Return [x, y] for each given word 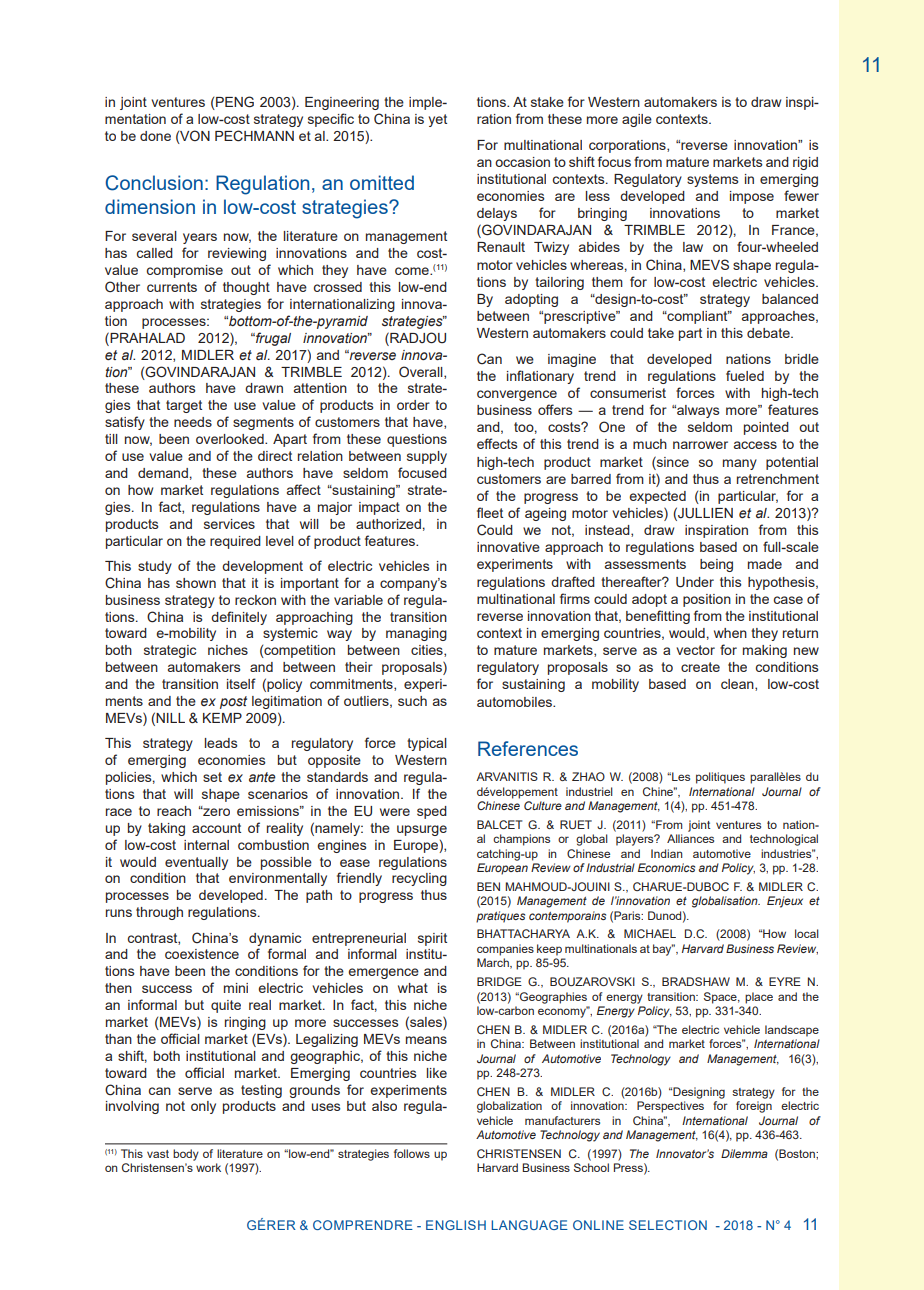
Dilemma [744, 1153]
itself [241, 683]
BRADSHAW [696, 981]
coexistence [202, 954]
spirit [432, 939]
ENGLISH [456, 1225]
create [700, 667]
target [184, 406]
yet [438, 120]
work [208, 1167]
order [413, 405]
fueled [745, 375]
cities [428, 651]
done [155, 136]
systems [713, 180]
